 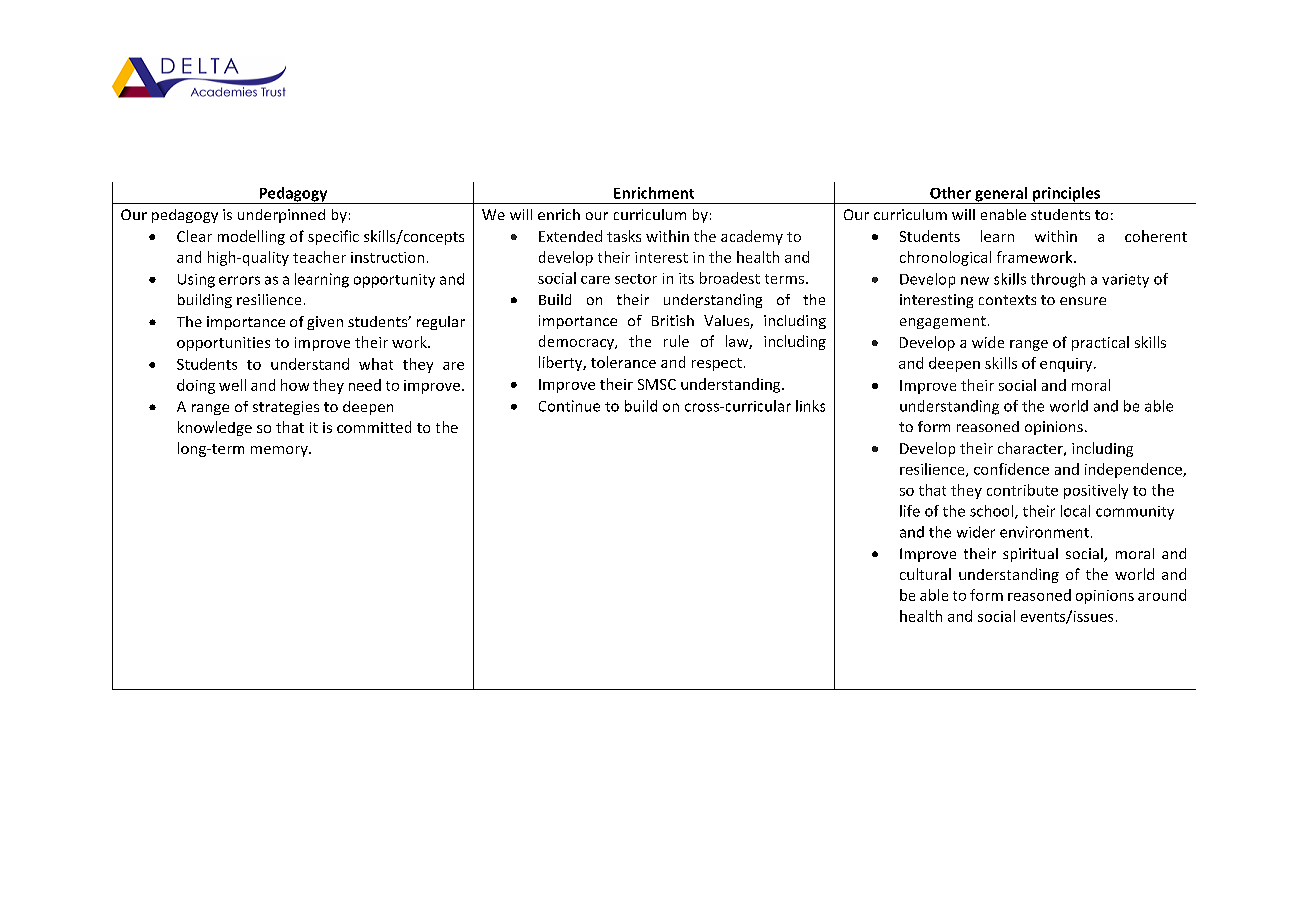 What do you see at coordinates (624, 236) in the document?
I see `tasks` at bounding box center [624, 236].
